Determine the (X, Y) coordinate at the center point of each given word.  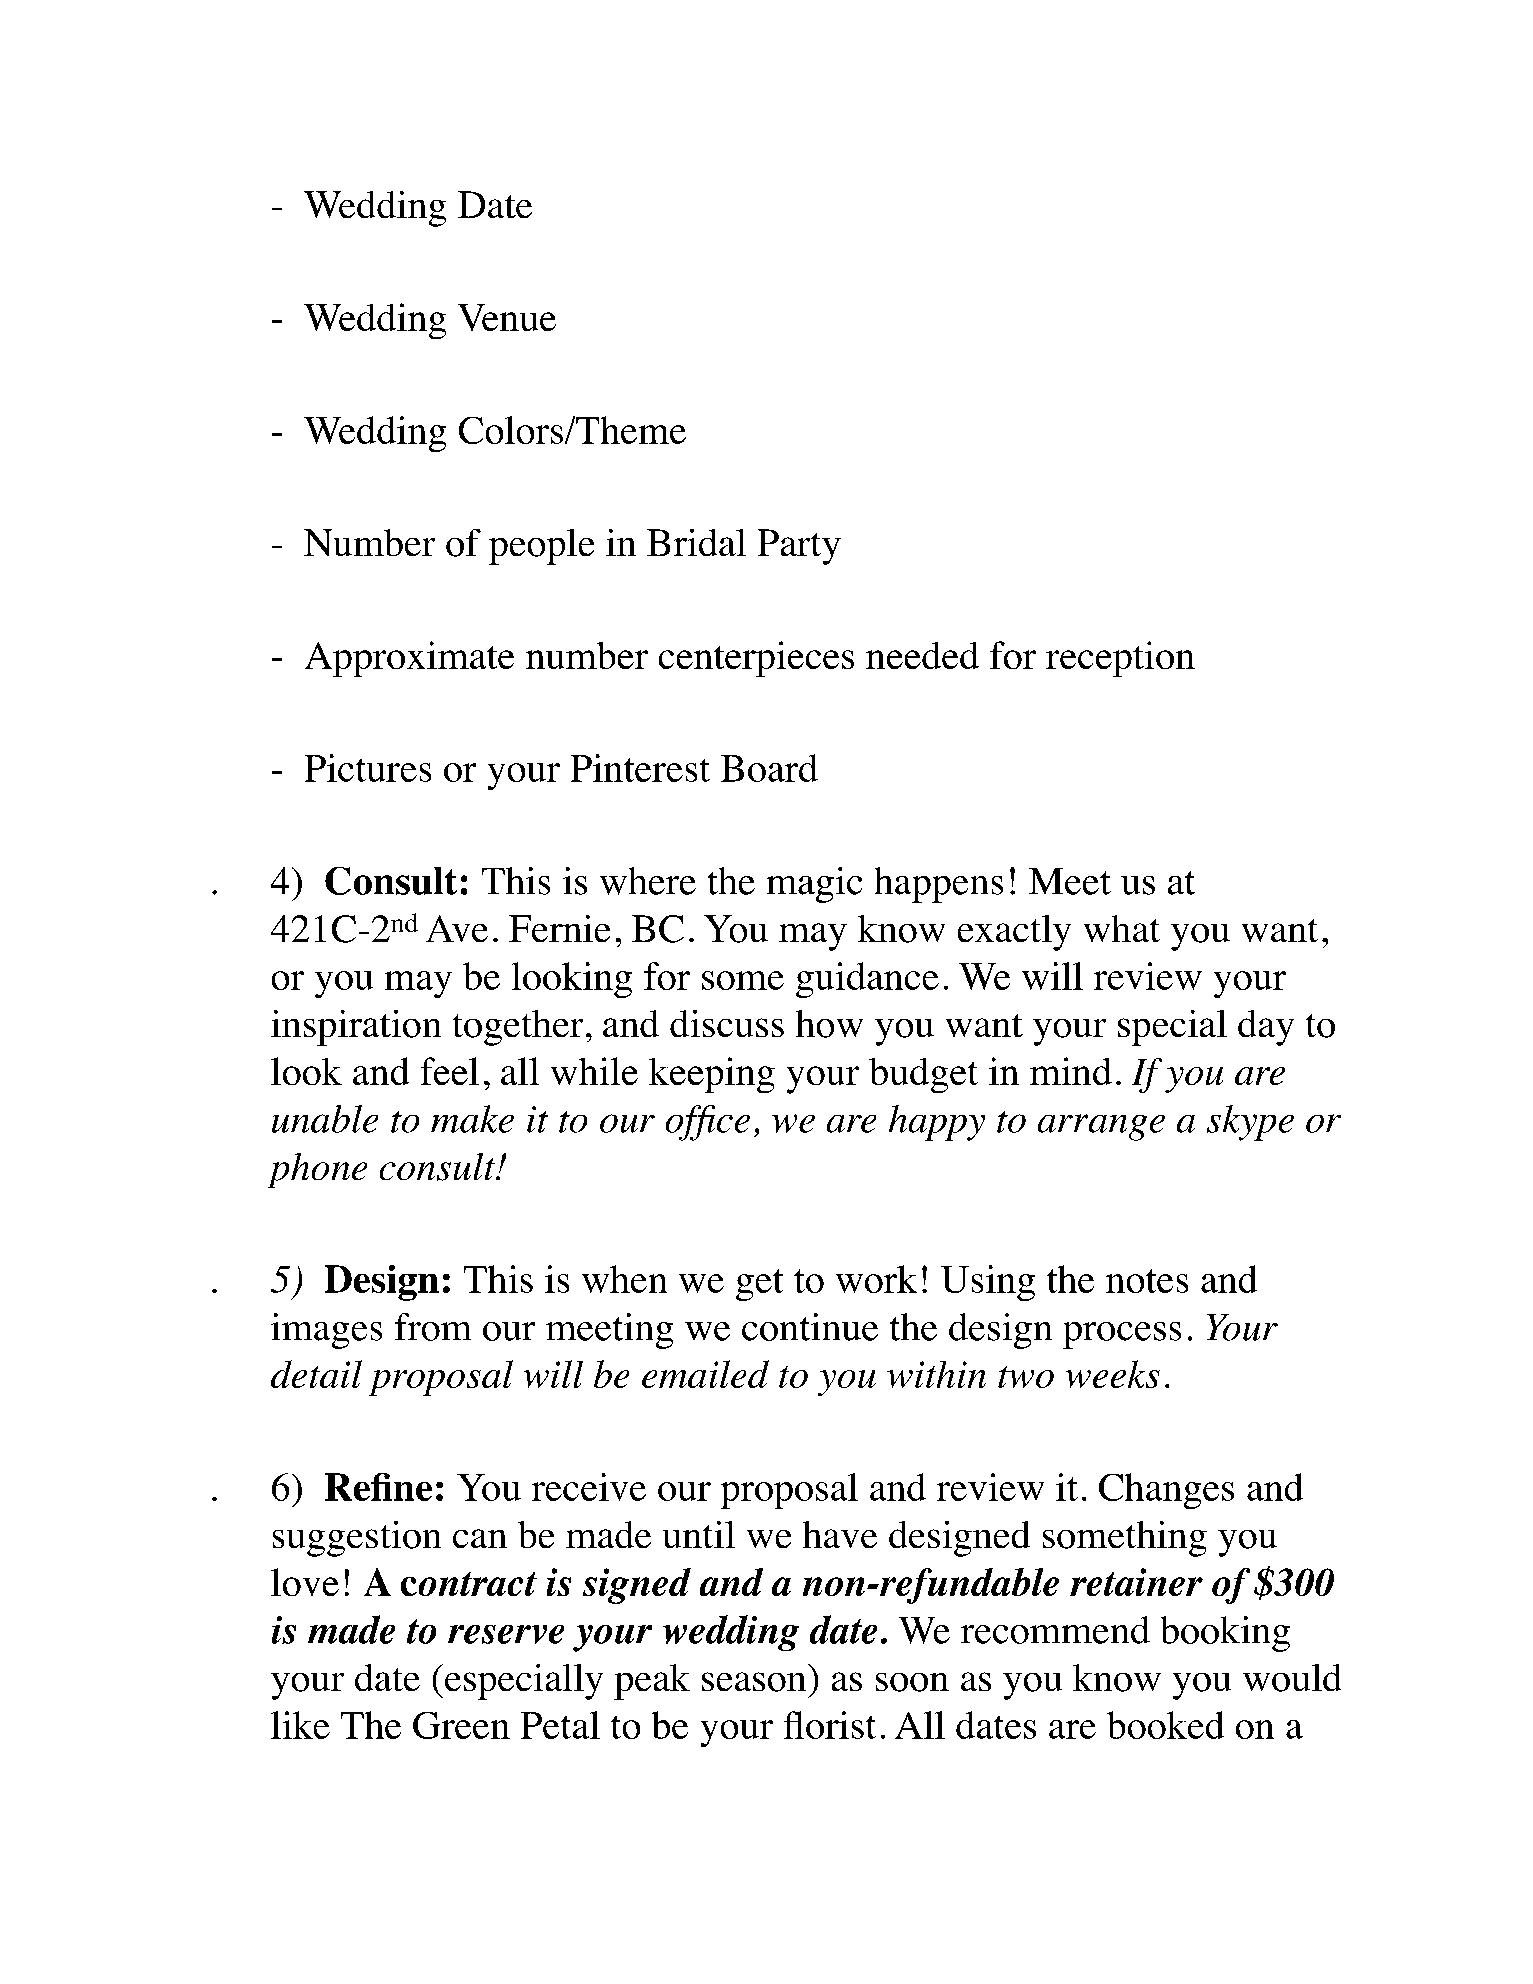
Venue (507, 317)
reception (1120, 659)
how (829, 1024)
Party (799, 547)
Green (461, 1725)
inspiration (356, 1028)
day (1266, 1028)
